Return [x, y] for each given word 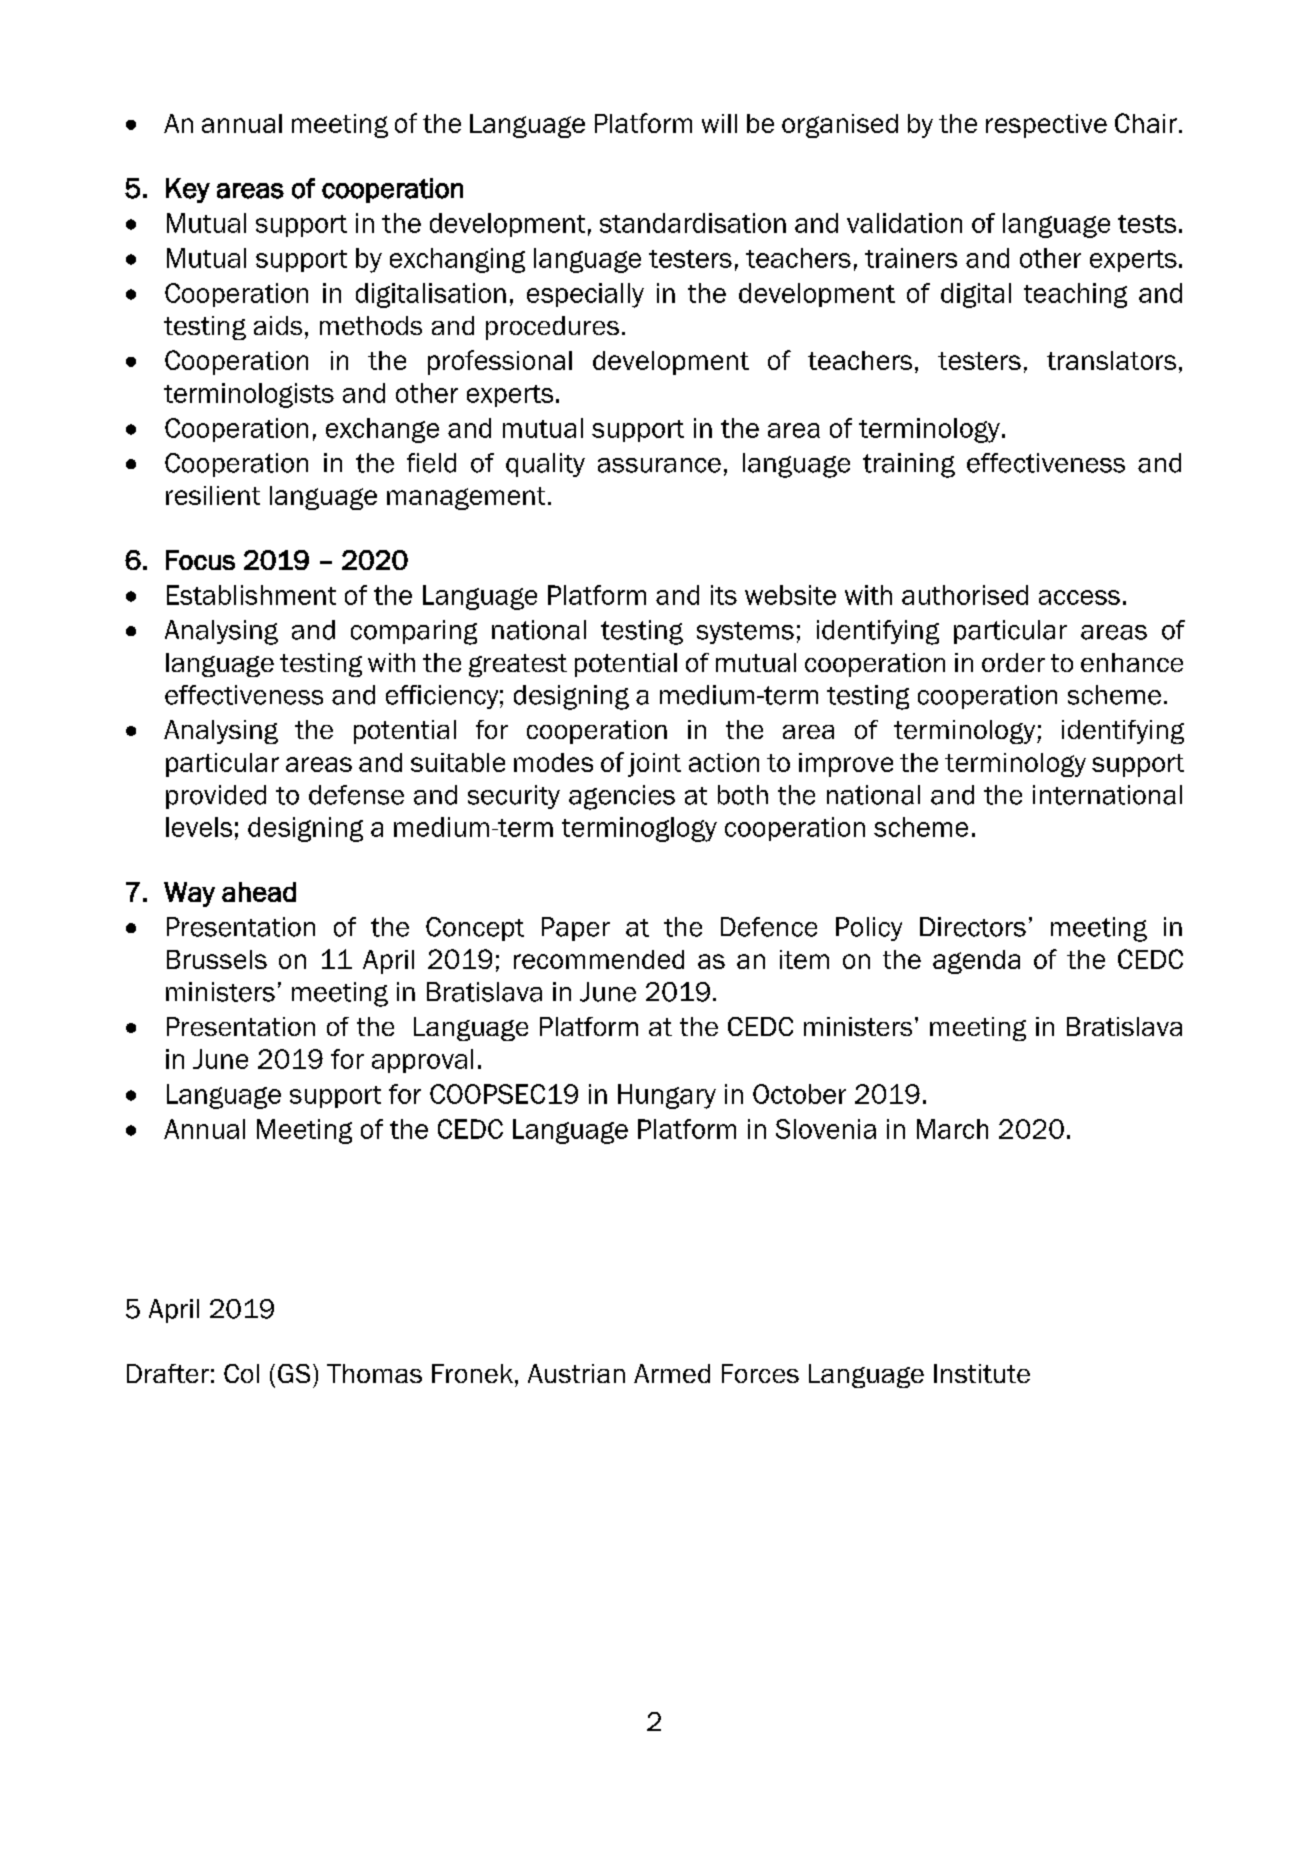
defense [356, 795]
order [1013, 662]
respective [1046, 126]
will [719, 123]
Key [188, 190]
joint [654, 765]
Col [241, 1373]
